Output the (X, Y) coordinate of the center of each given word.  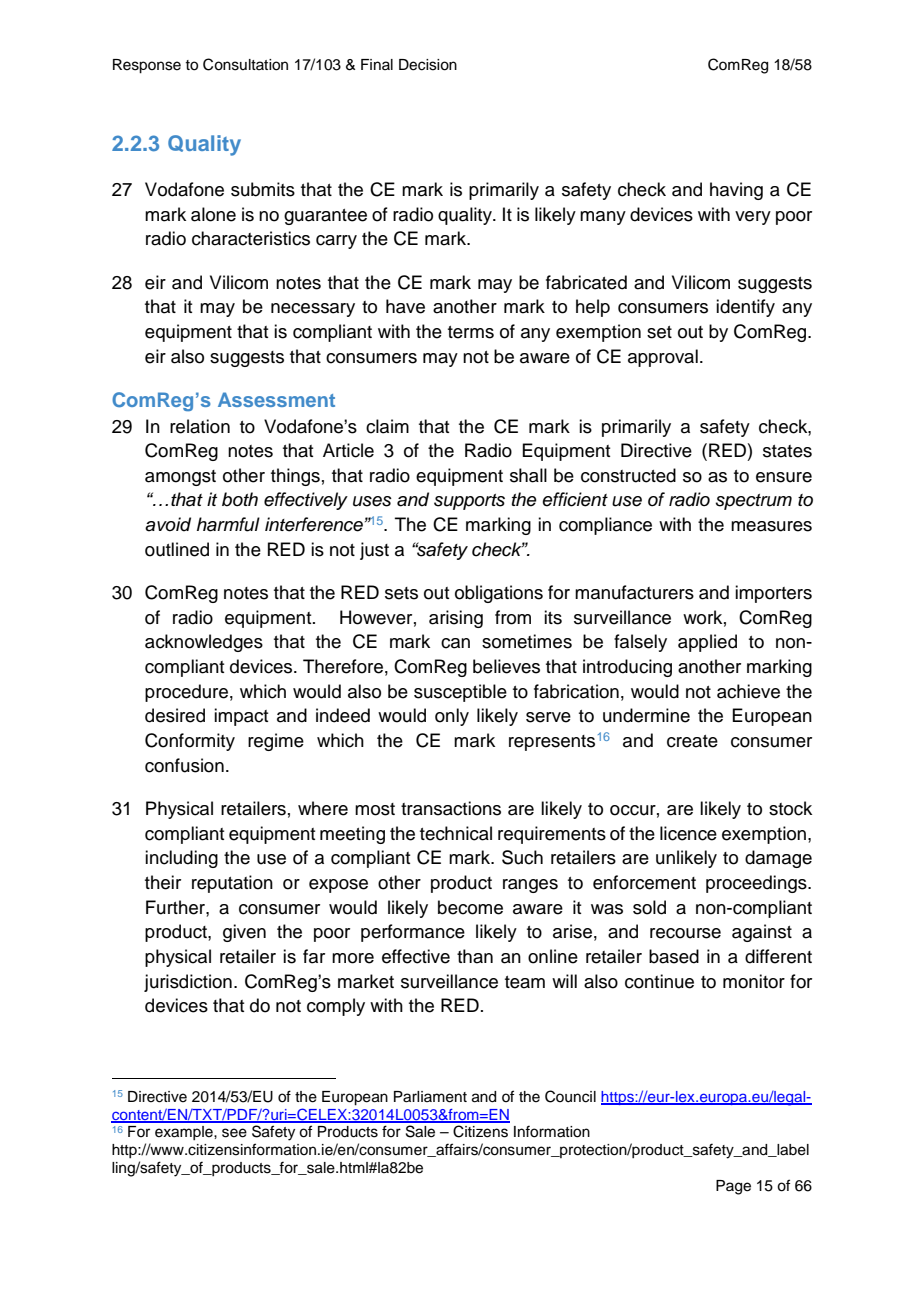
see (234, 1133)
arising (456, 619)
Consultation (245, 64)
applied (707, 643)
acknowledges (204, 643)
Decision (428, 65)
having (736, 191)
